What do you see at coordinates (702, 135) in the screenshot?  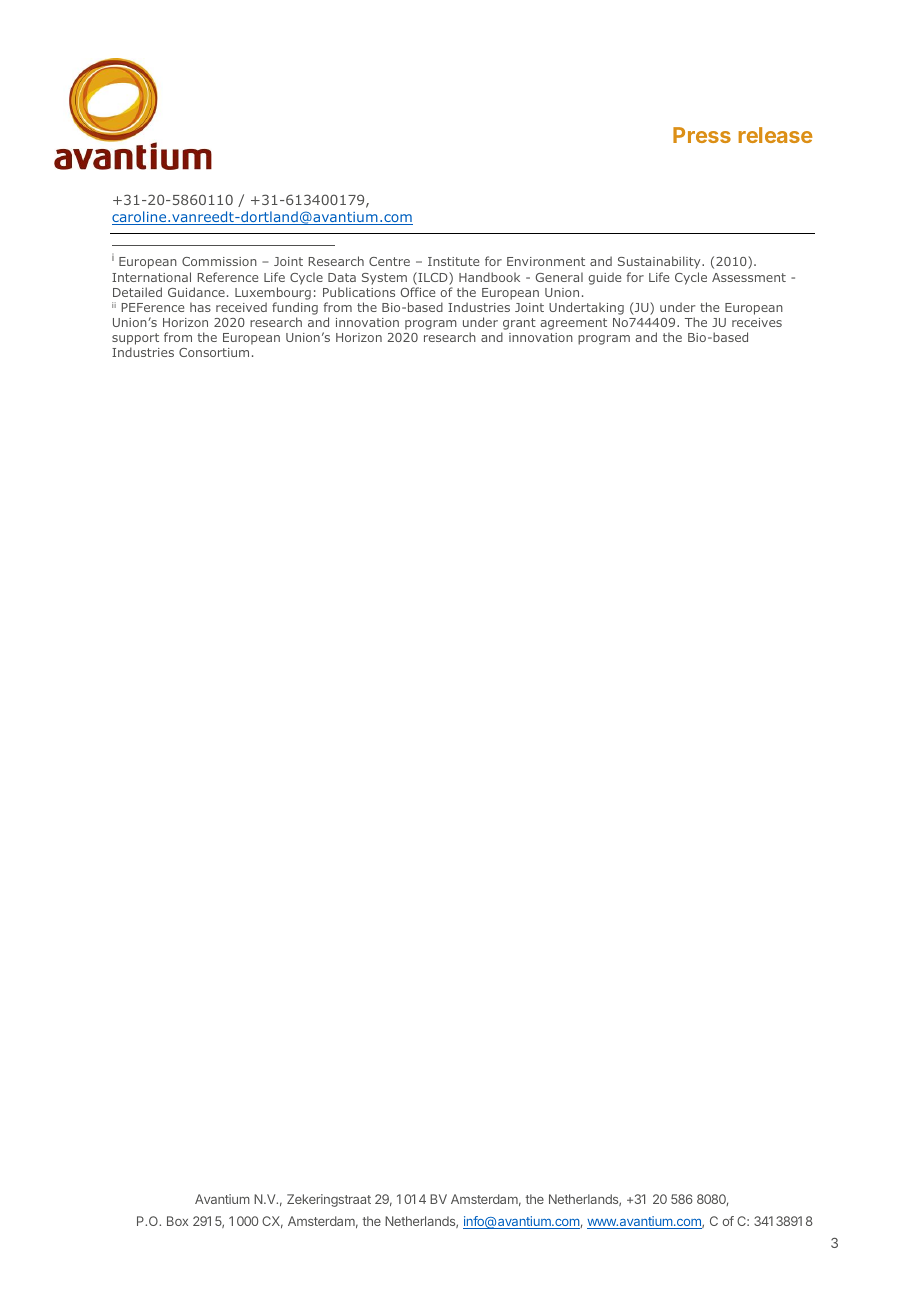 I see `Press` at bounding box center [702, 135].
